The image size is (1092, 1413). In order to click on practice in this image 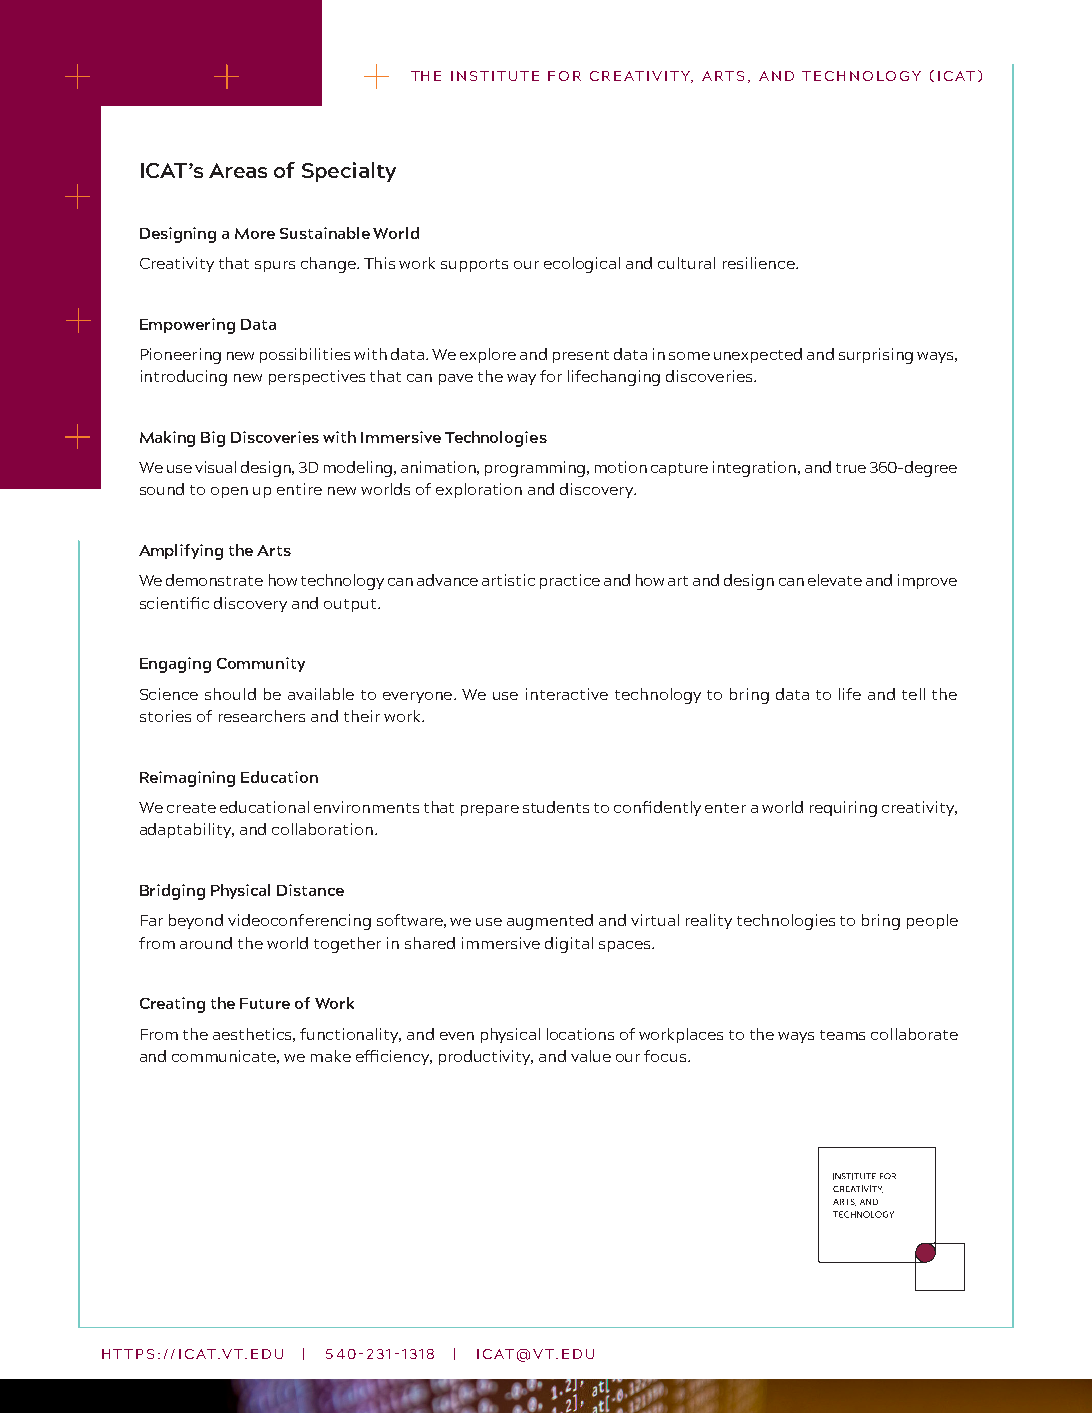, I will do `click(570, 581)`.
